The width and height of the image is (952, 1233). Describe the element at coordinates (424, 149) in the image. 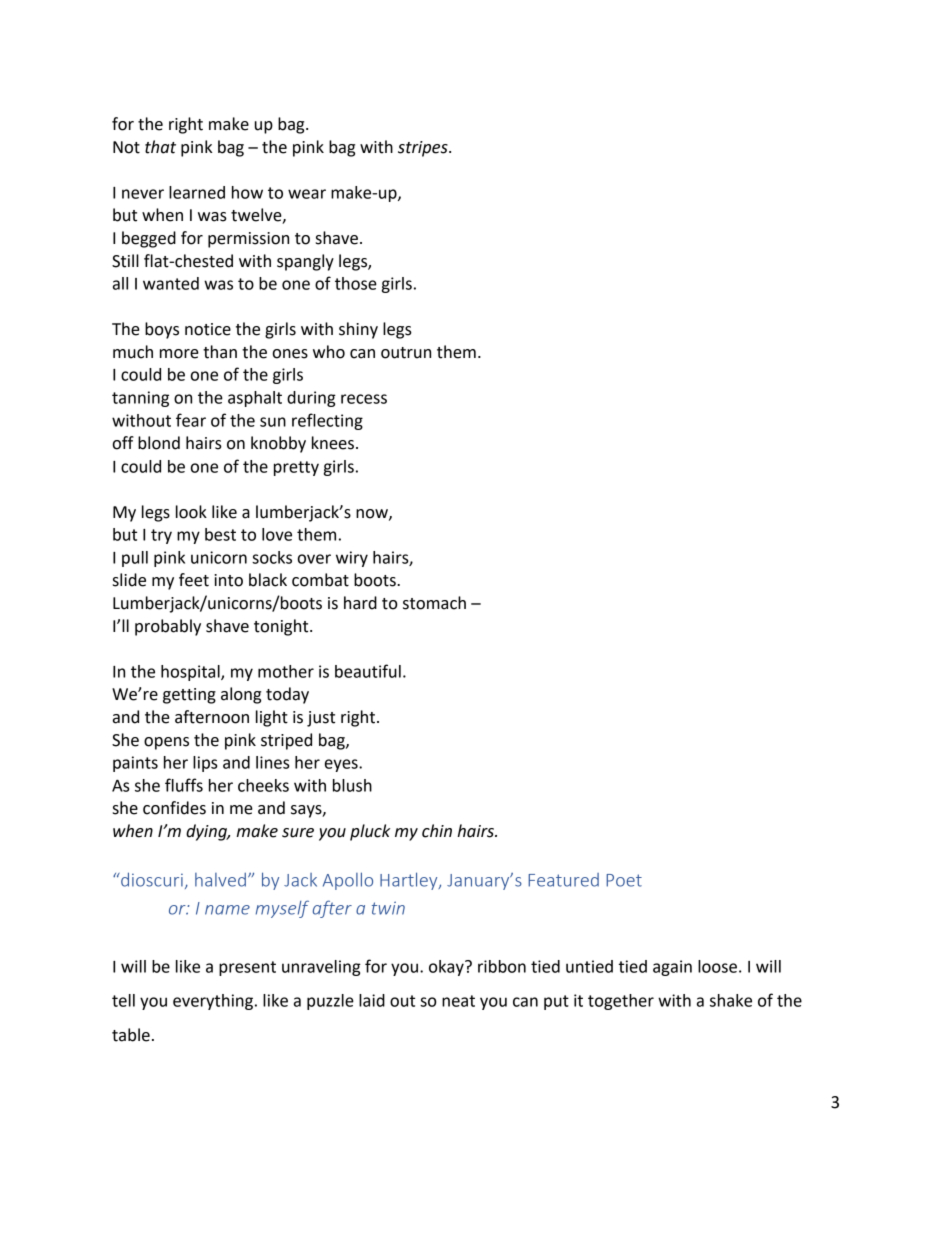

I see `stripes` at that location.
